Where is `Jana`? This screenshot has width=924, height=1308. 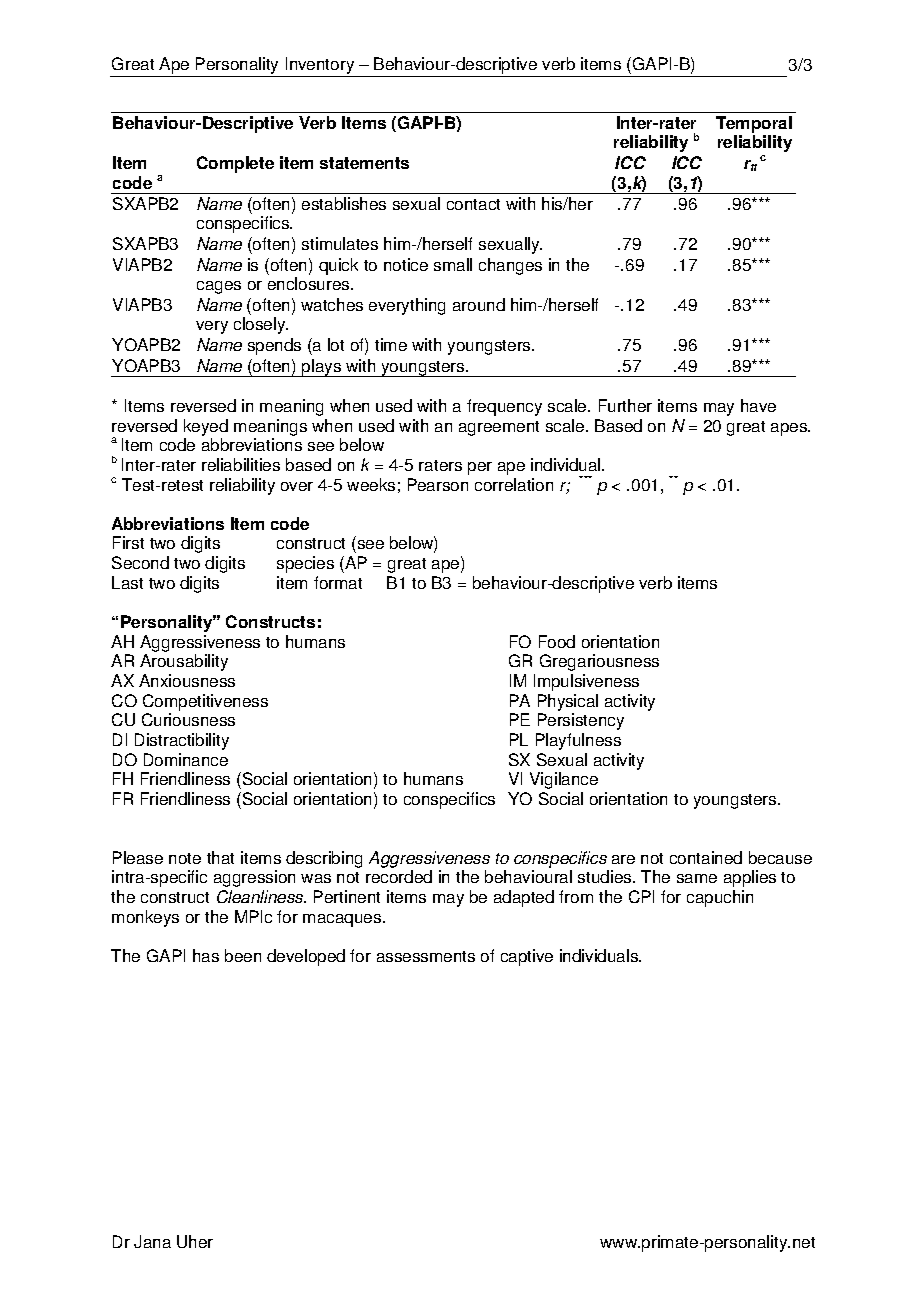 Jana is located at coordinates (152, 1241).
